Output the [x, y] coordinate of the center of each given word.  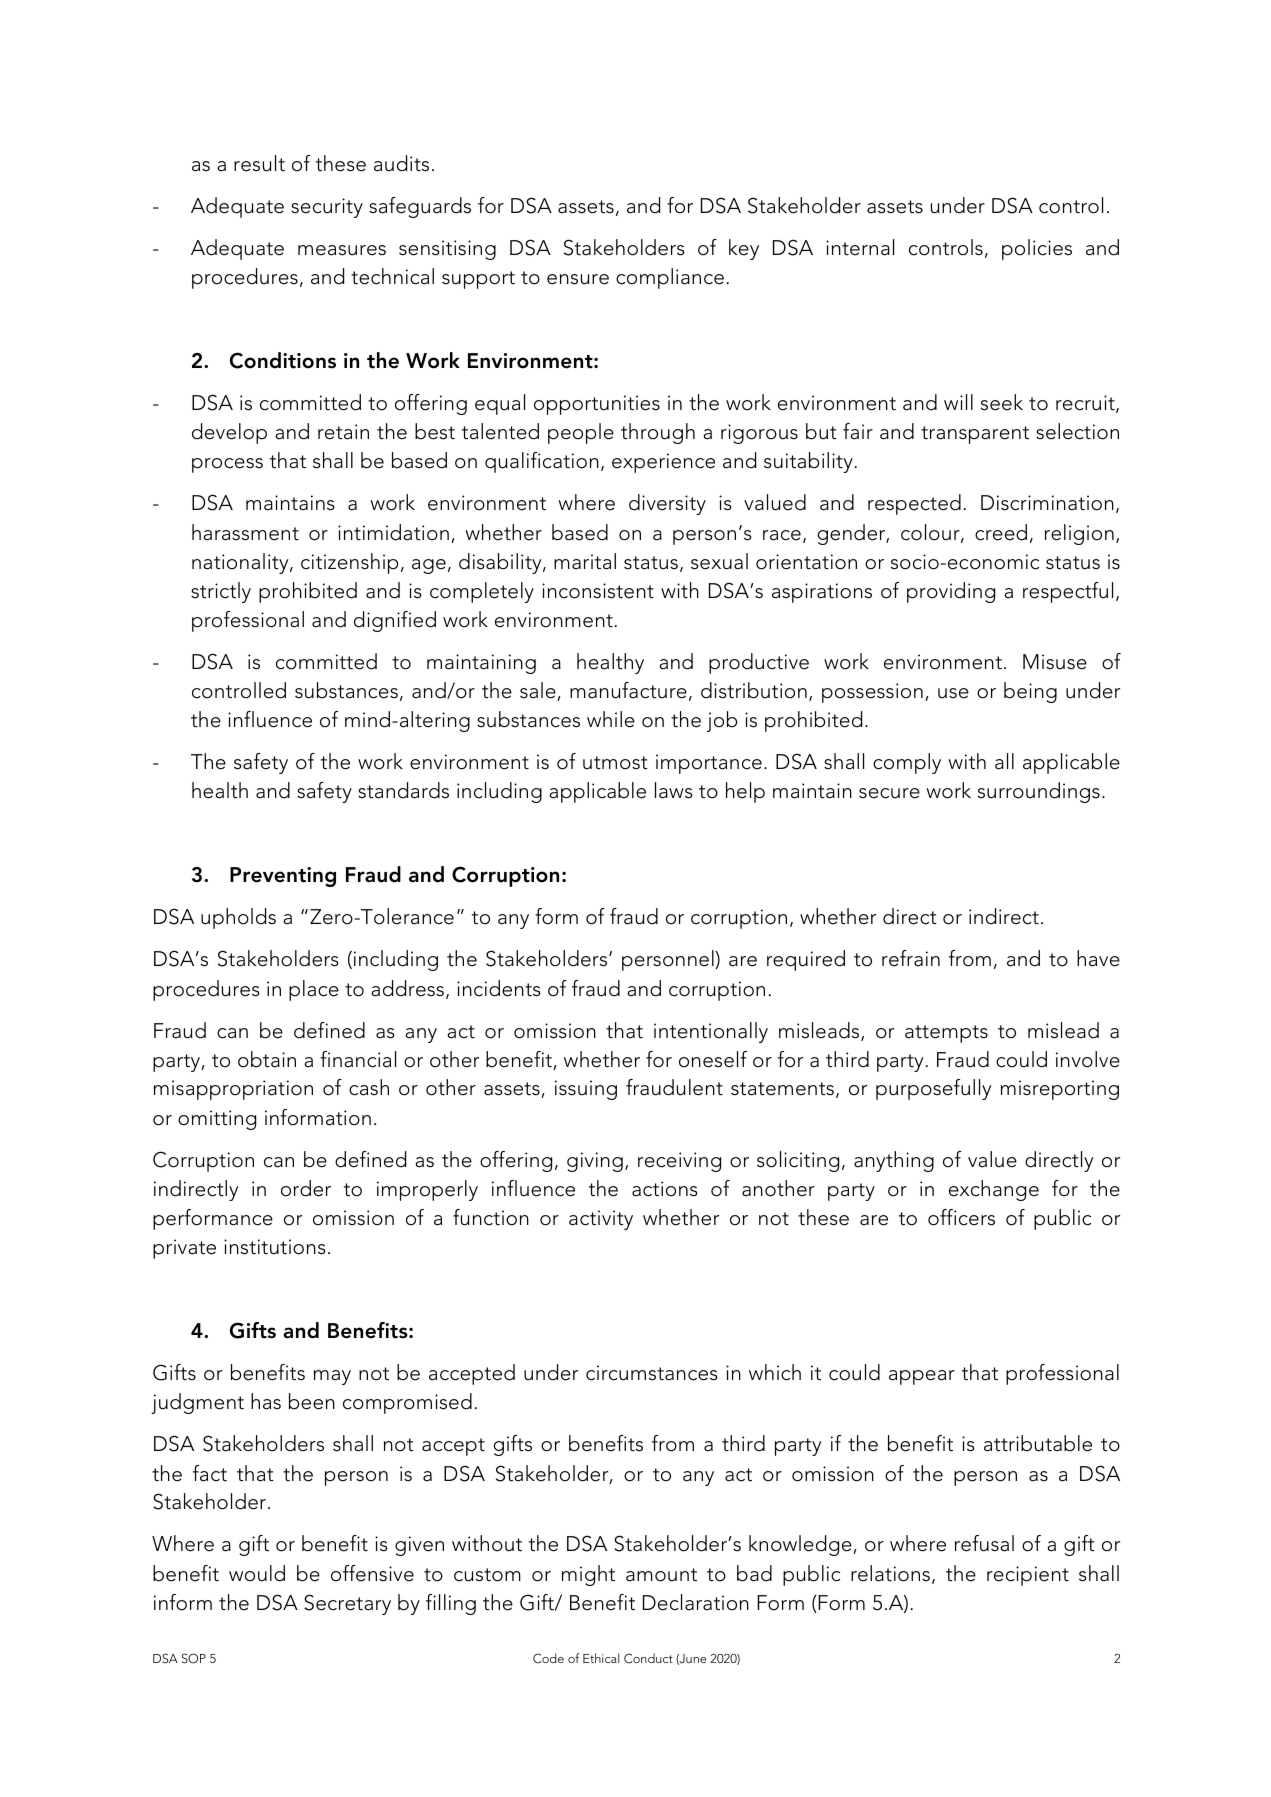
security [327, 208]
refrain [911, 958]
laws [674, 790]
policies [1037, 249]
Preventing [283, 877]
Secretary [347, 1604]
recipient [1028, 1576]
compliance [670, 278]
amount [661, 1575]
